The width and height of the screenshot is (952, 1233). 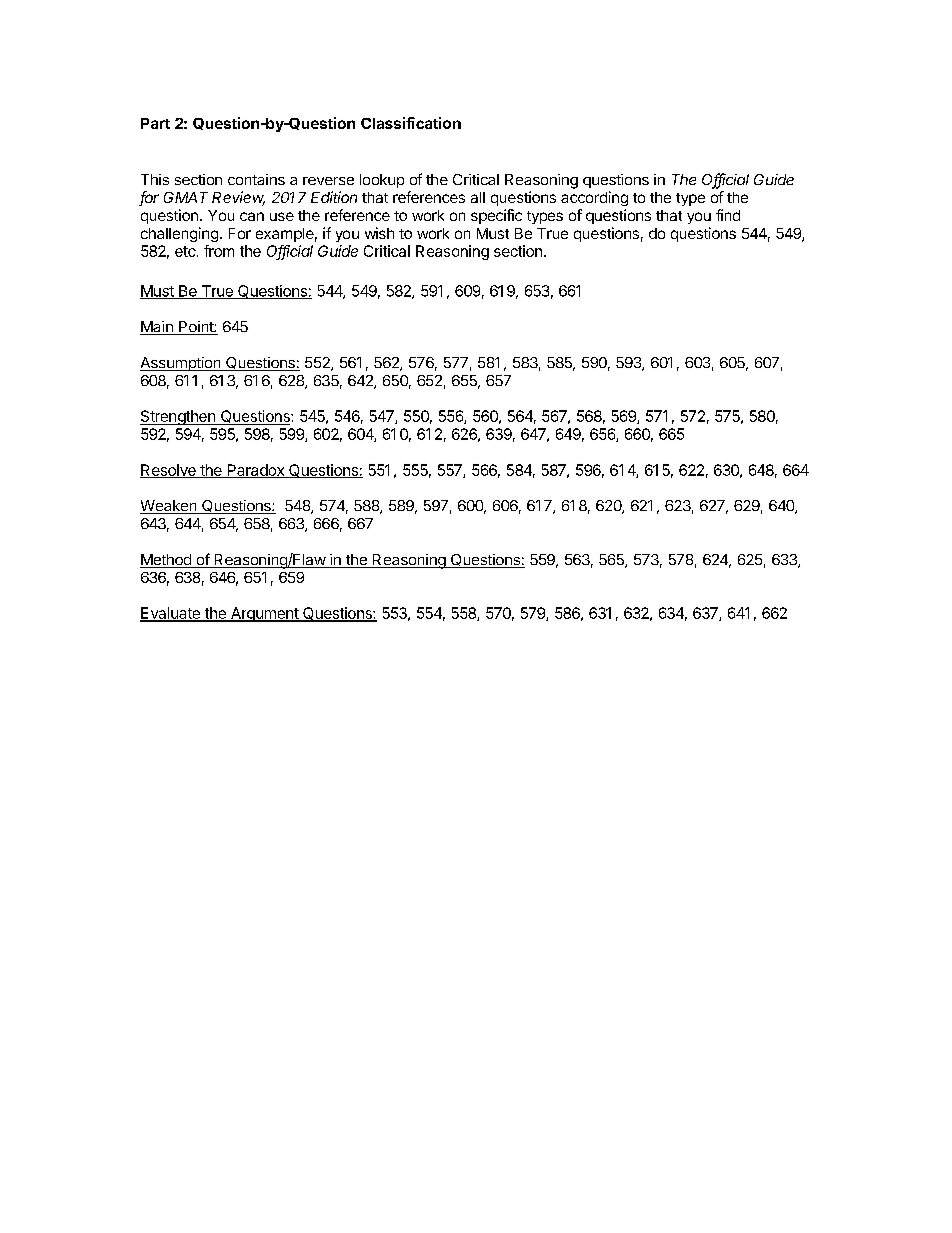 I want to click on Paradox, so click(x=255, y=471).
